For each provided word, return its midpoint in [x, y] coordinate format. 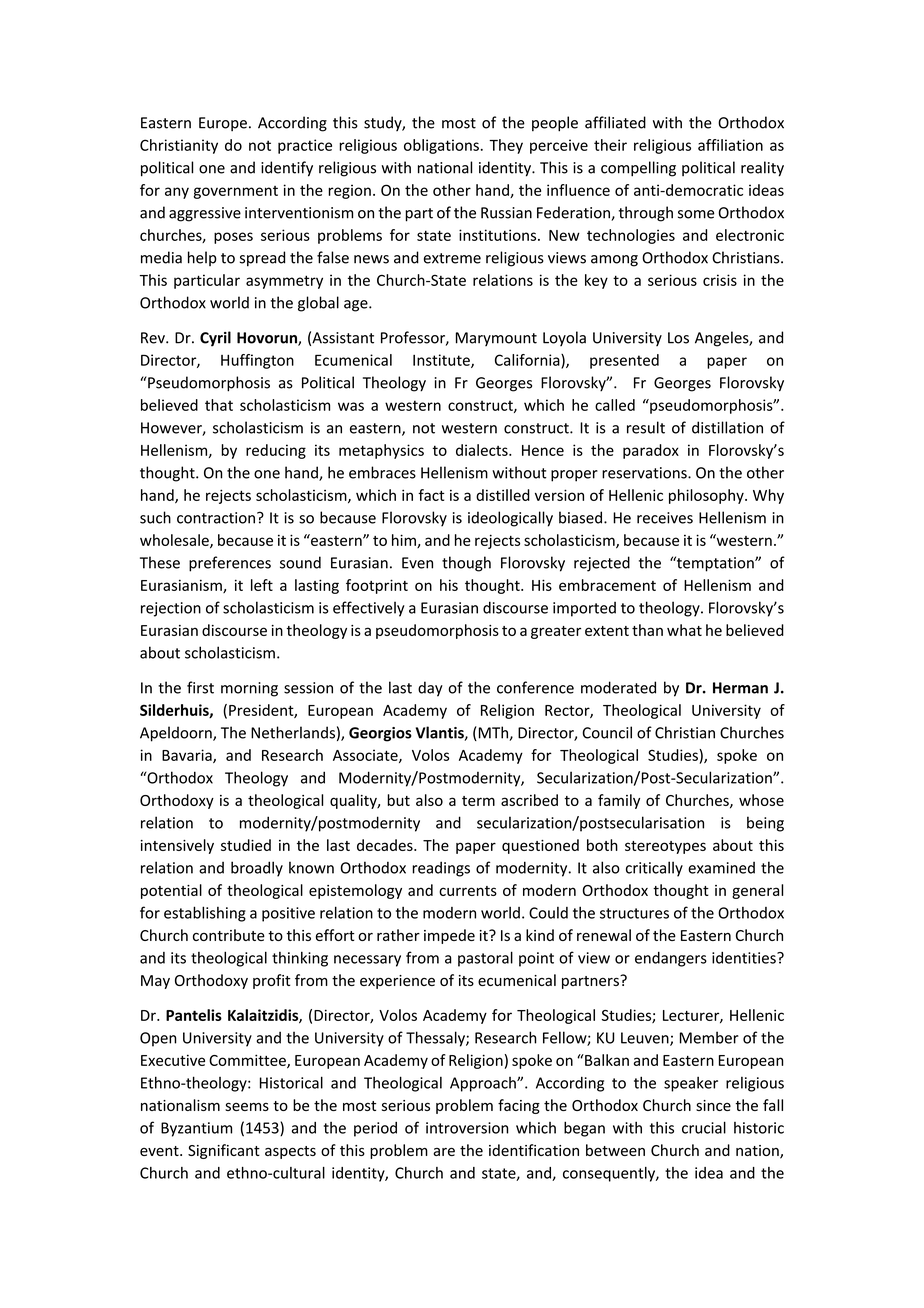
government [236, 192]
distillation [727, 427]
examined [721, 868]
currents [468, 891]
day [430, 689]
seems [247, 1107]
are [444, 1151]
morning [249, 689]
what [684, 630]
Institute [442, 361]
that [219, 405]
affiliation [730, 145]
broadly [257, 869]
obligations [441, 146]
